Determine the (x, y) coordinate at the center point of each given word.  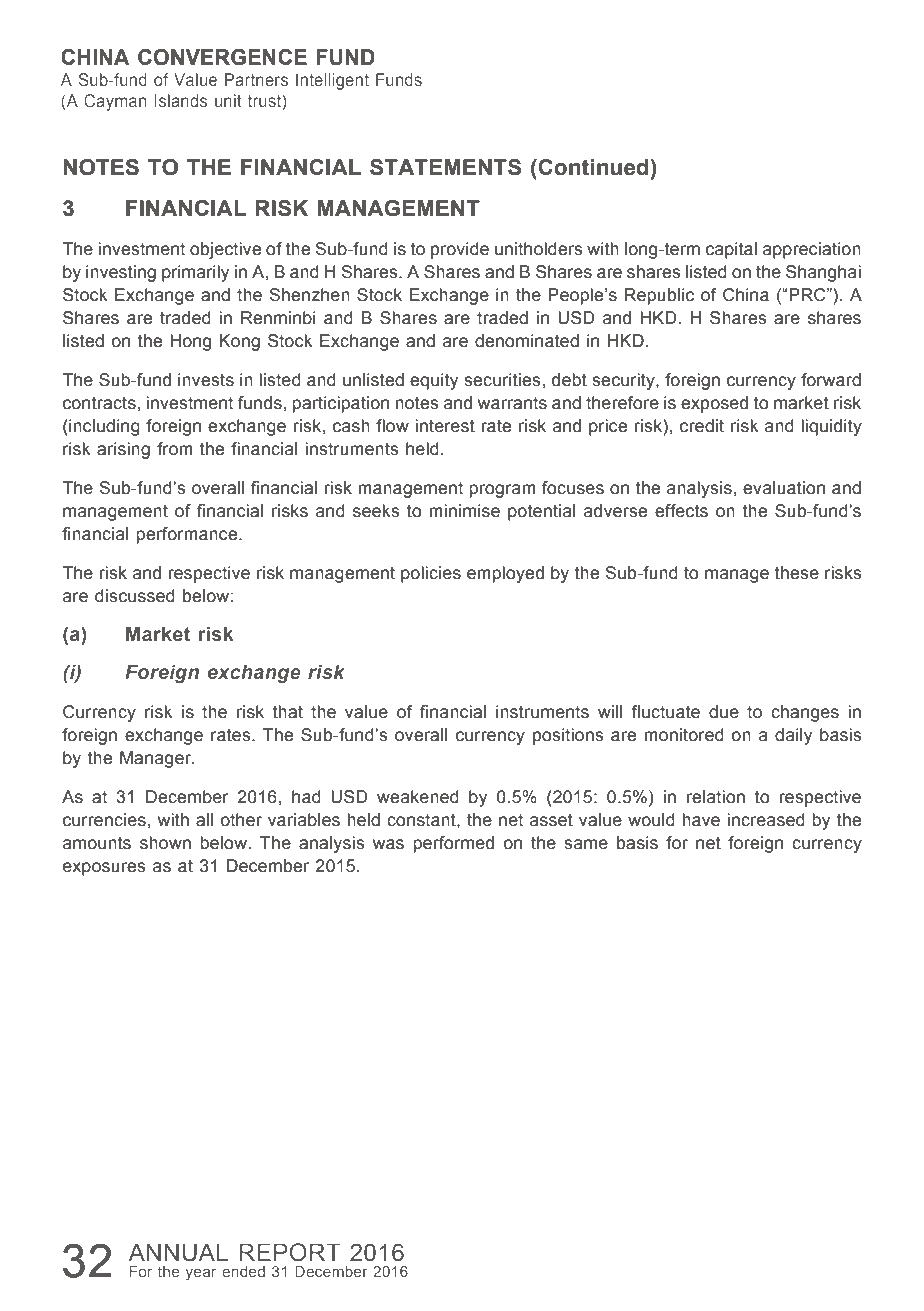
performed (453, 844)
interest (445, 426)
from (175, 449)
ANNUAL (178, 1252)
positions (568, 736)
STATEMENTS (445, 167)
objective (225, 250)
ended (243, 1271)
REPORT (290, 1252)
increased (766, 820)
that (288, 712)
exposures (104, 869)
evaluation (784, 488)
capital (731, 250)
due (724, 712)
